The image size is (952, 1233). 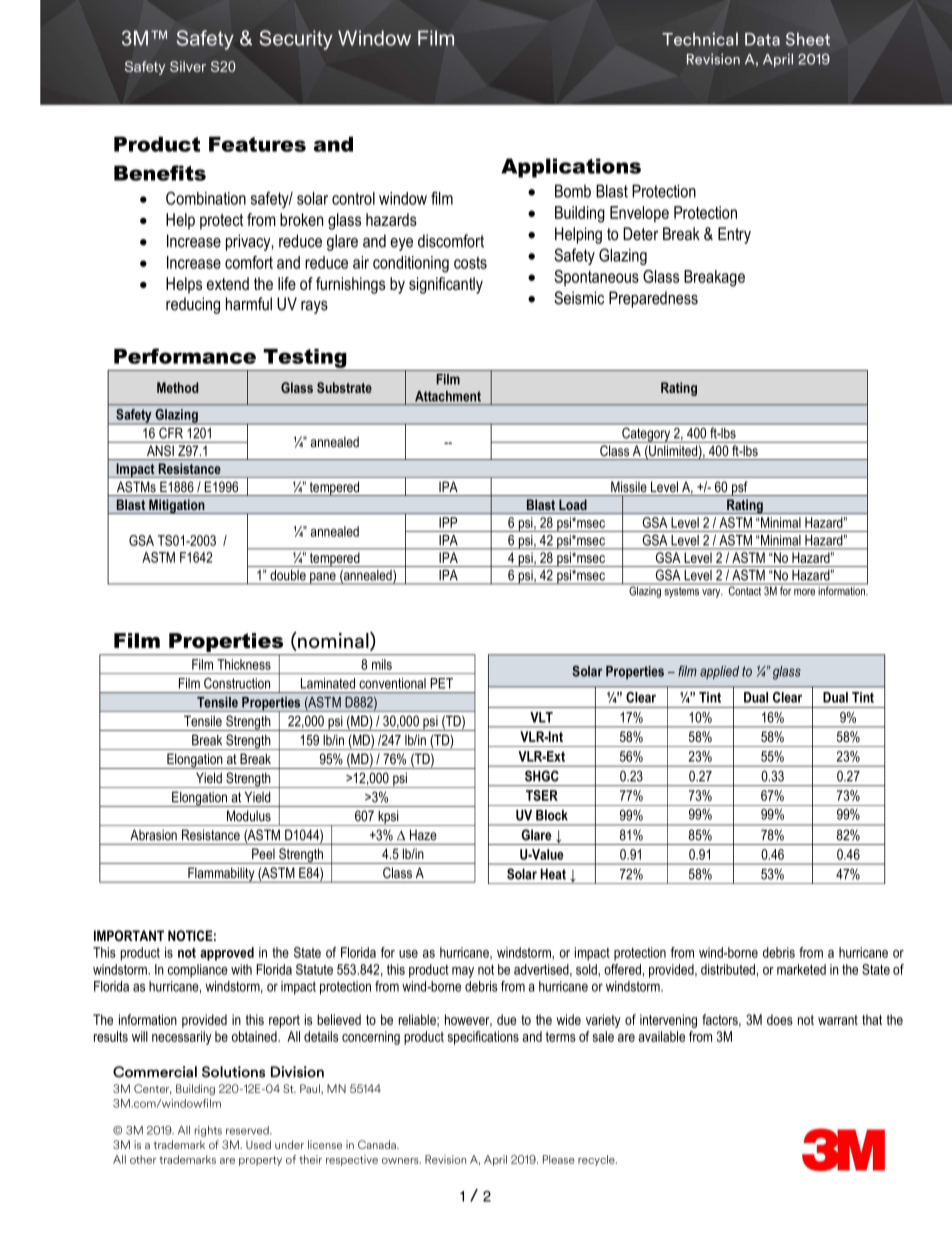 What do you see at coordinates (571, 168) in the screenshot?
I see `Applications` at bounding box center [571, 168].
